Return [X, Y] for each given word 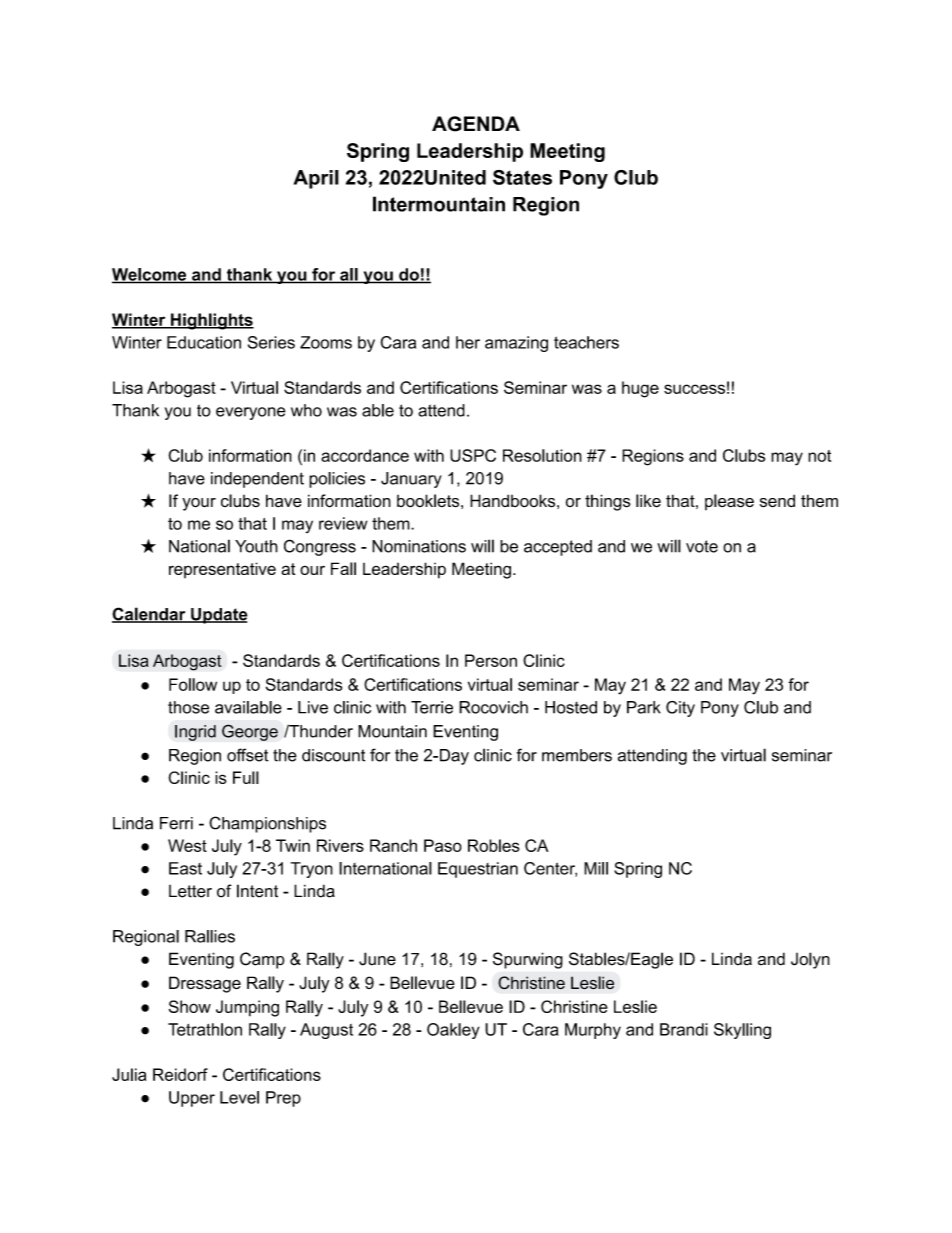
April [316, 179]
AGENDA [476, 124]
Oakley [453, 1031]
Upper [192, 1099]
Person [491, 660]
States [522, 177]
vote [702, 546]
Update [218, 616]
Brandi [684, 1029]
